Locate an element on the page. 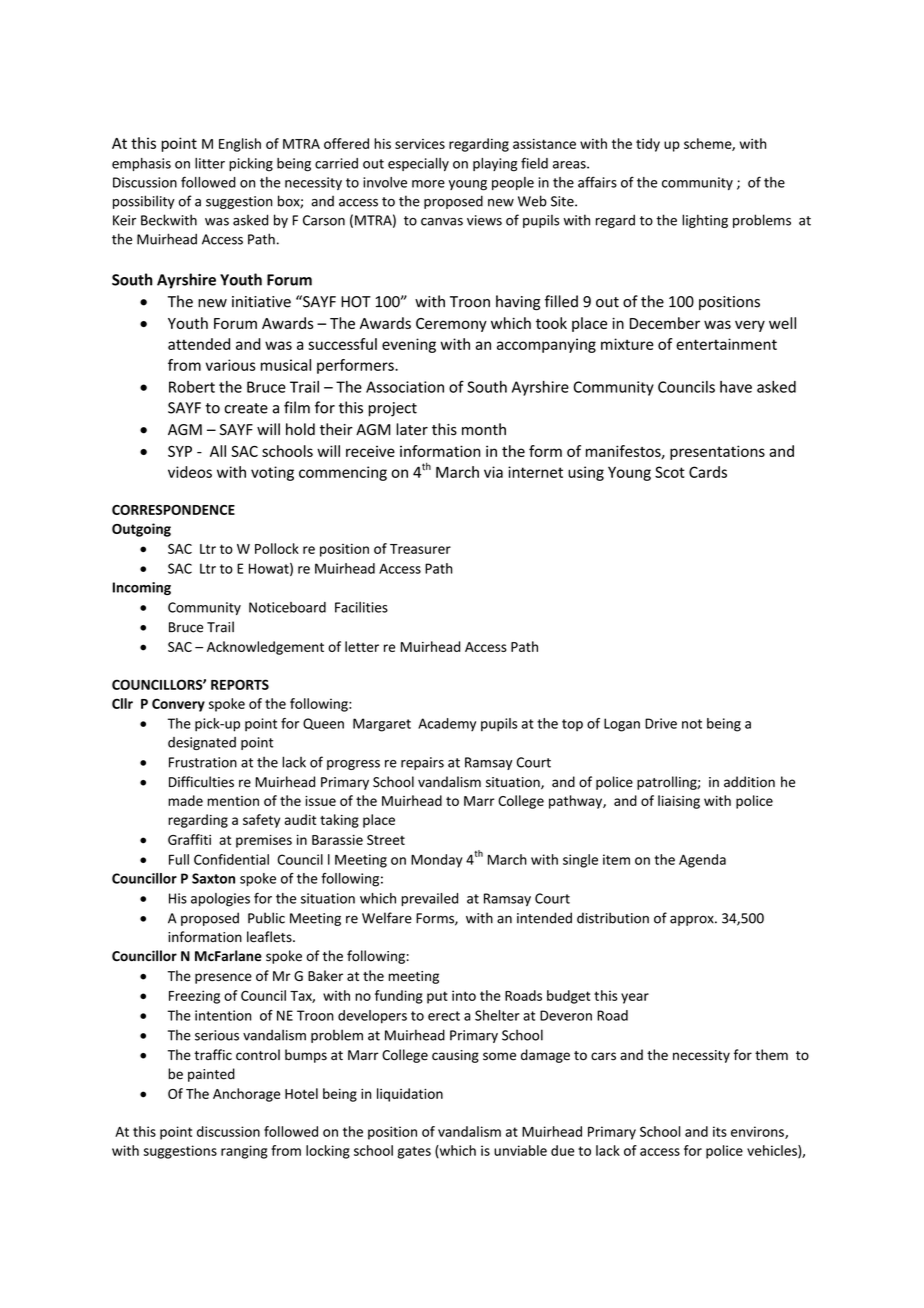 Image resolution: width=924 pixels, height=1308 pixels. Cards is located at coordinates (708, 472).
